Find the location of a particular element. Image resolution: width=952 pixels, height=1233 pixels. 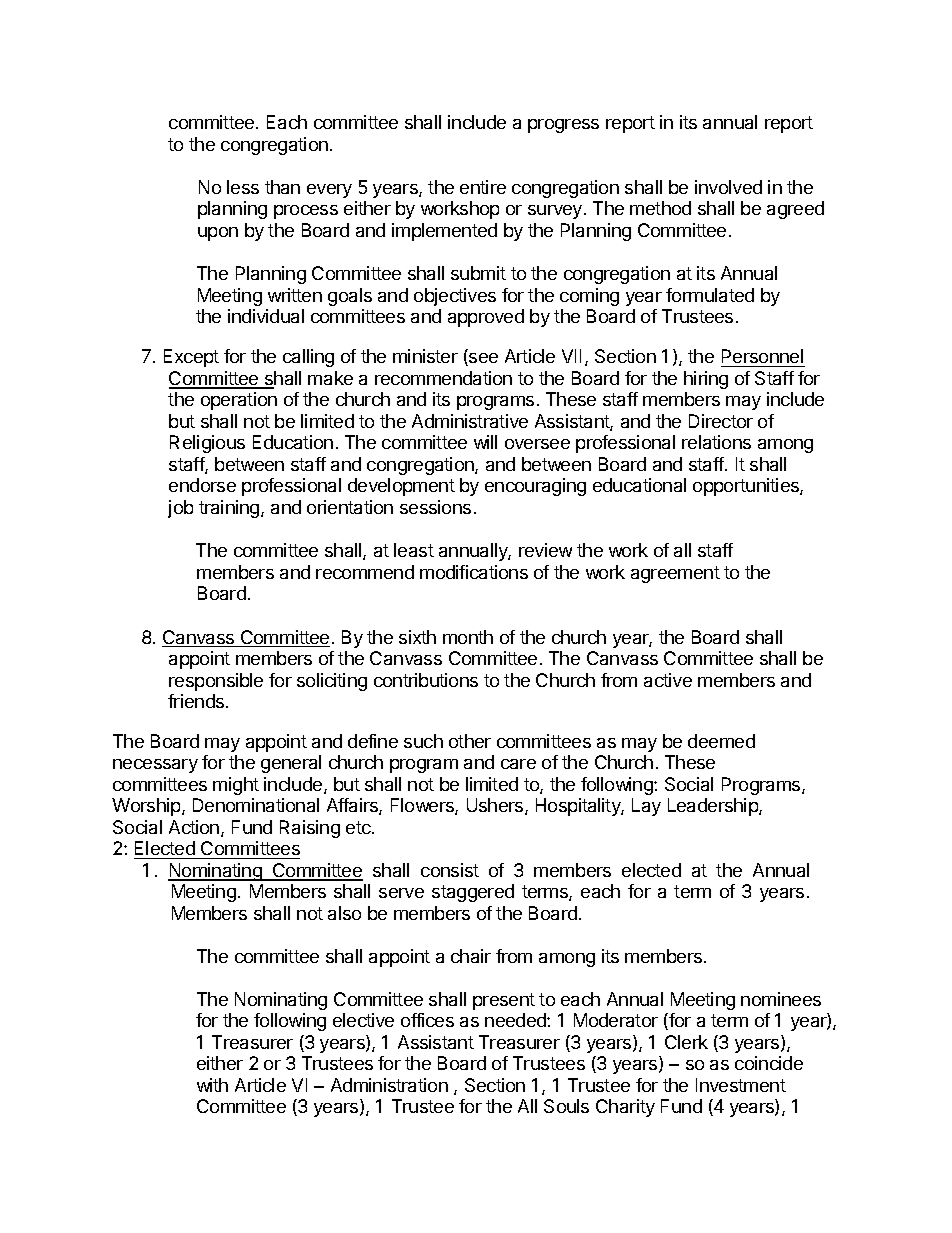

Administration is located at coordinates (389, 1085).
